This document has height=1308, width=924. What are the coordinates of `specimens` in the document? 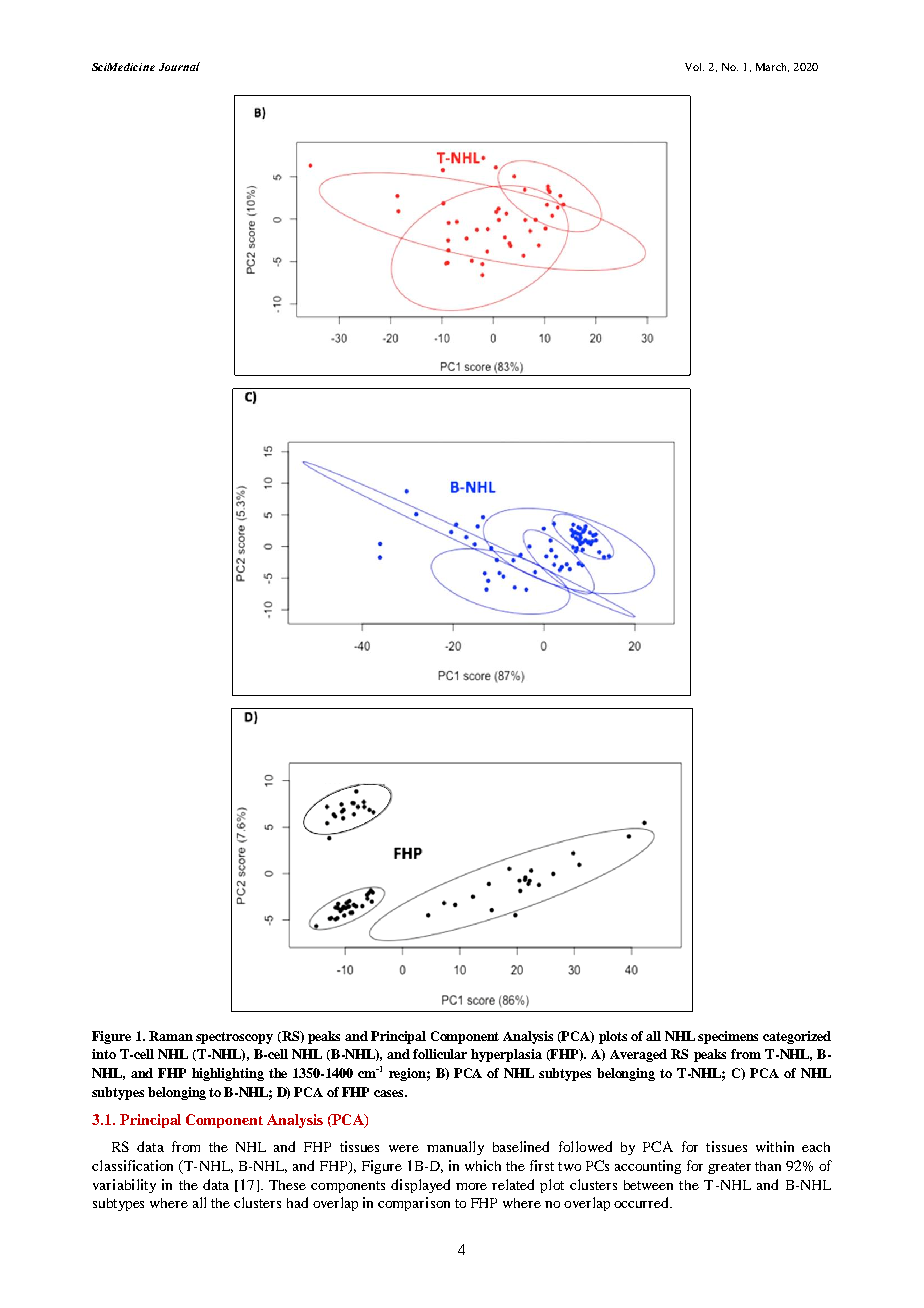 It's located at (728, 1037).
